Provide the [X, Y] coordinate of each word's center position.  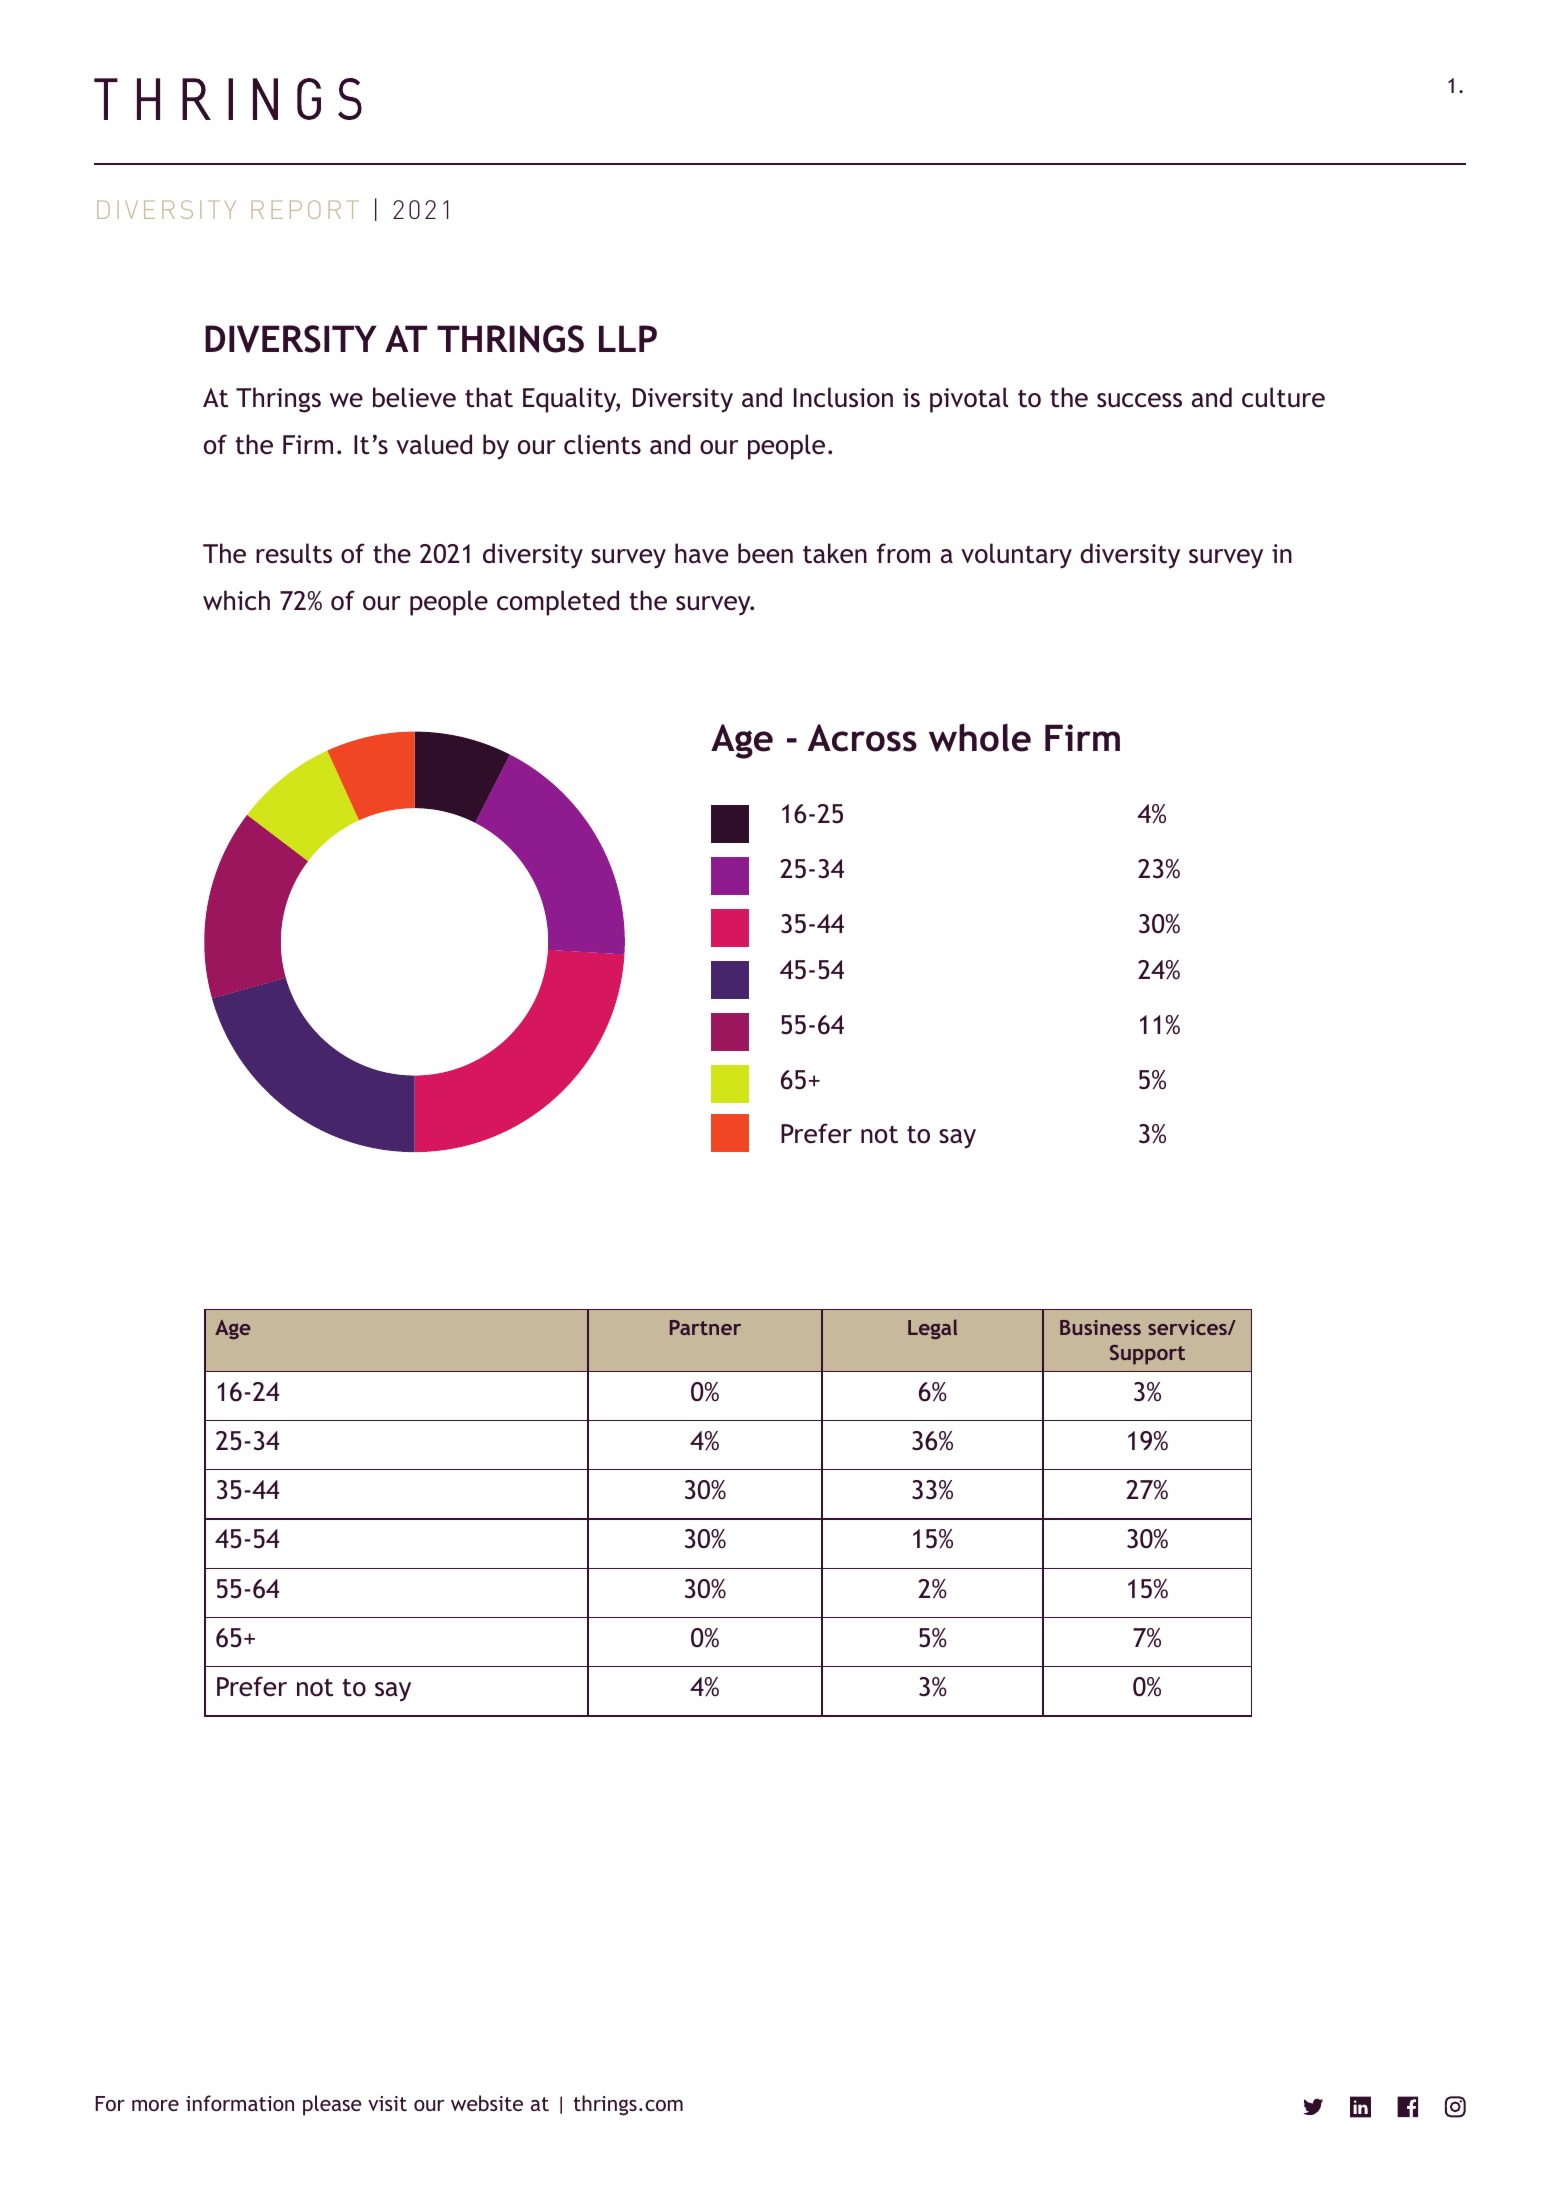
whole [980, 737]
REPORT [305, 209]
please [332, 2105]
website [487, 2103]
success [1139, 400]
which [236, 600]
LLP [628, 338]
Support [1147, 1354]
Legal [932, 1329]
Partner [705, 1327]
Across [862, 738]
